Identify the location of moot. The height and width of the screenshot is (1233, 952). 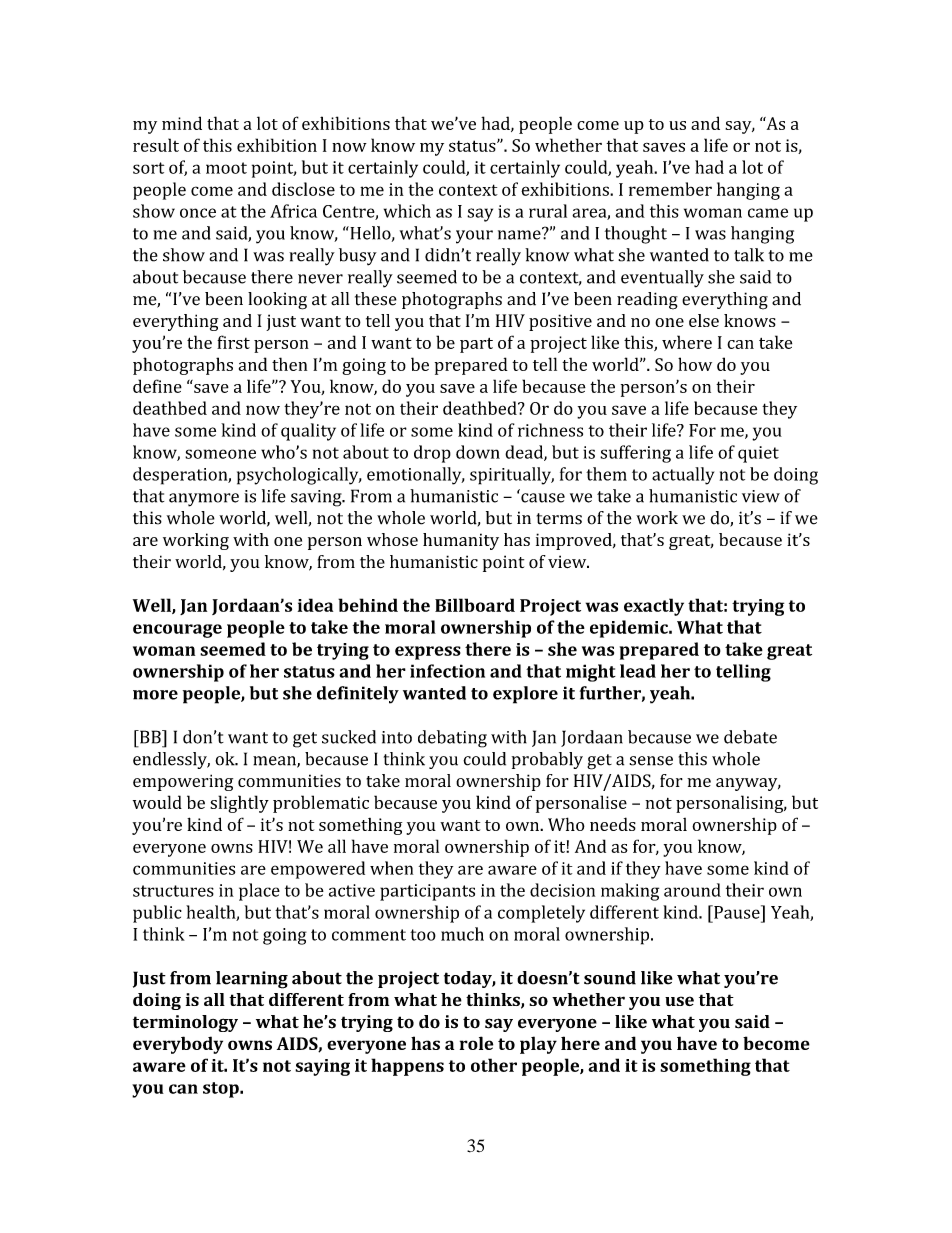
(226, 168).
